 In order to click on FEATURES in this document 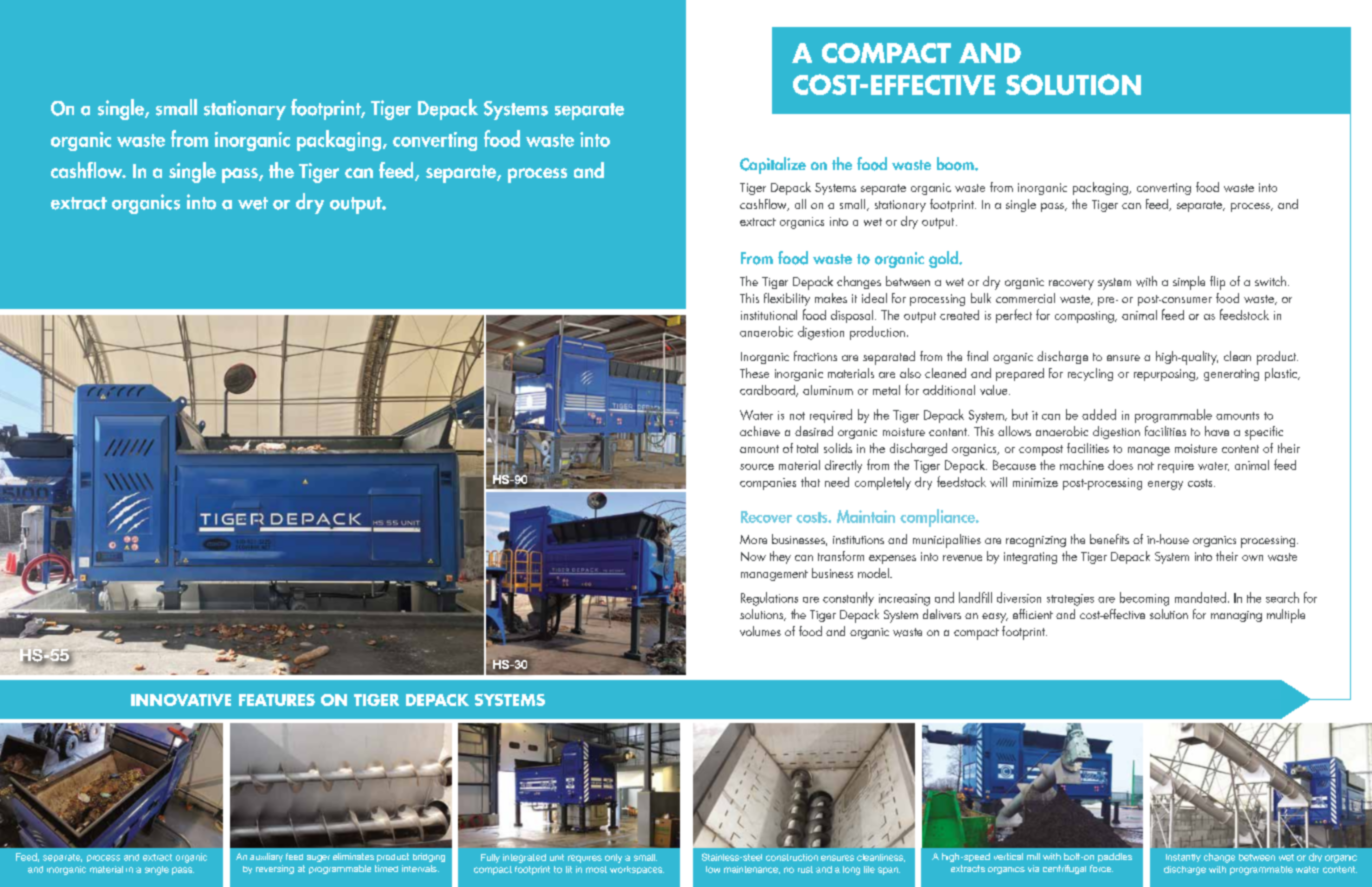, I will do `click(277, 700)`.
